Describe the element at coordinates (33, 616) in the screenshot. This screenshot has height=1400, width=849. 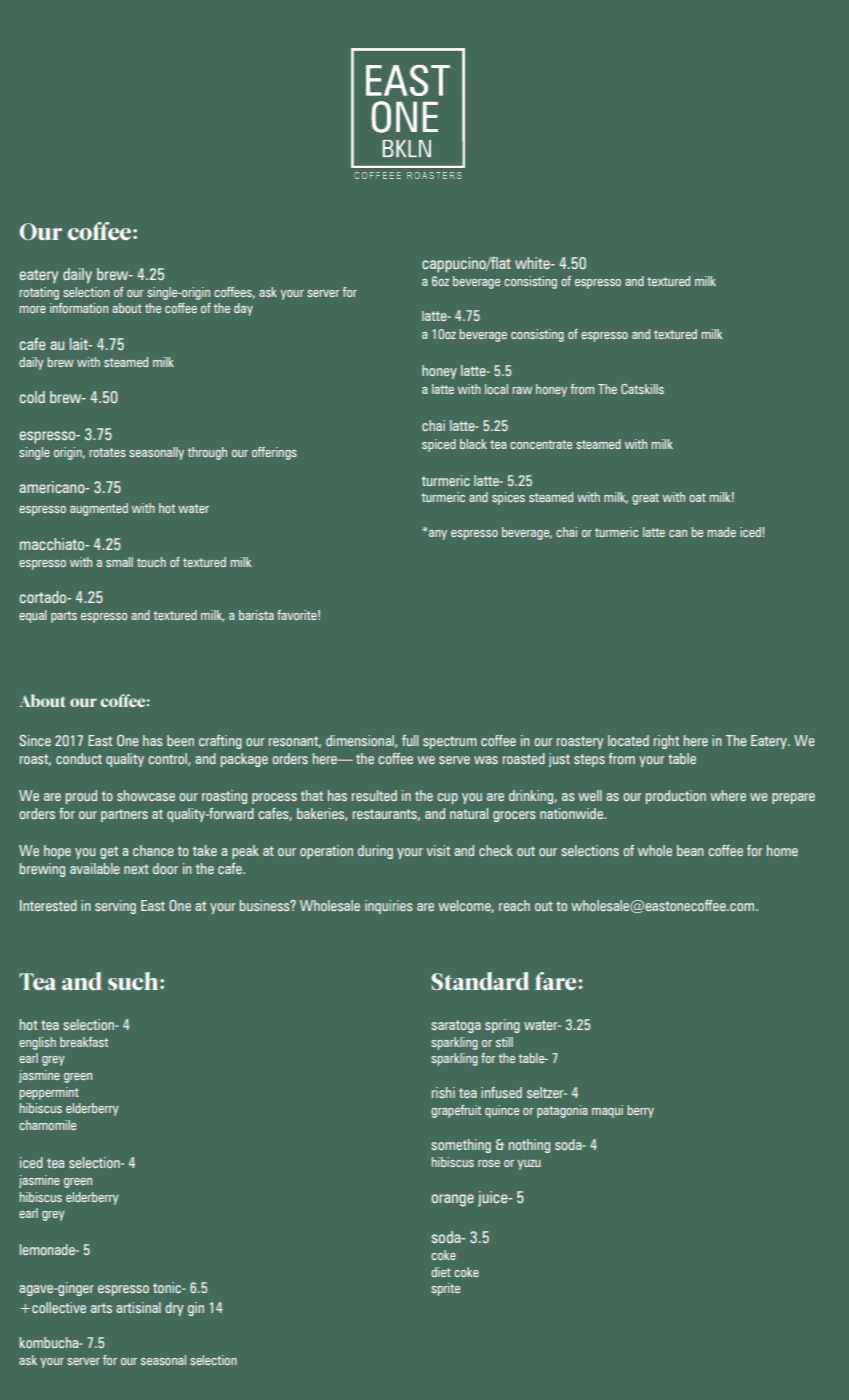
I see `equal` at that location.
